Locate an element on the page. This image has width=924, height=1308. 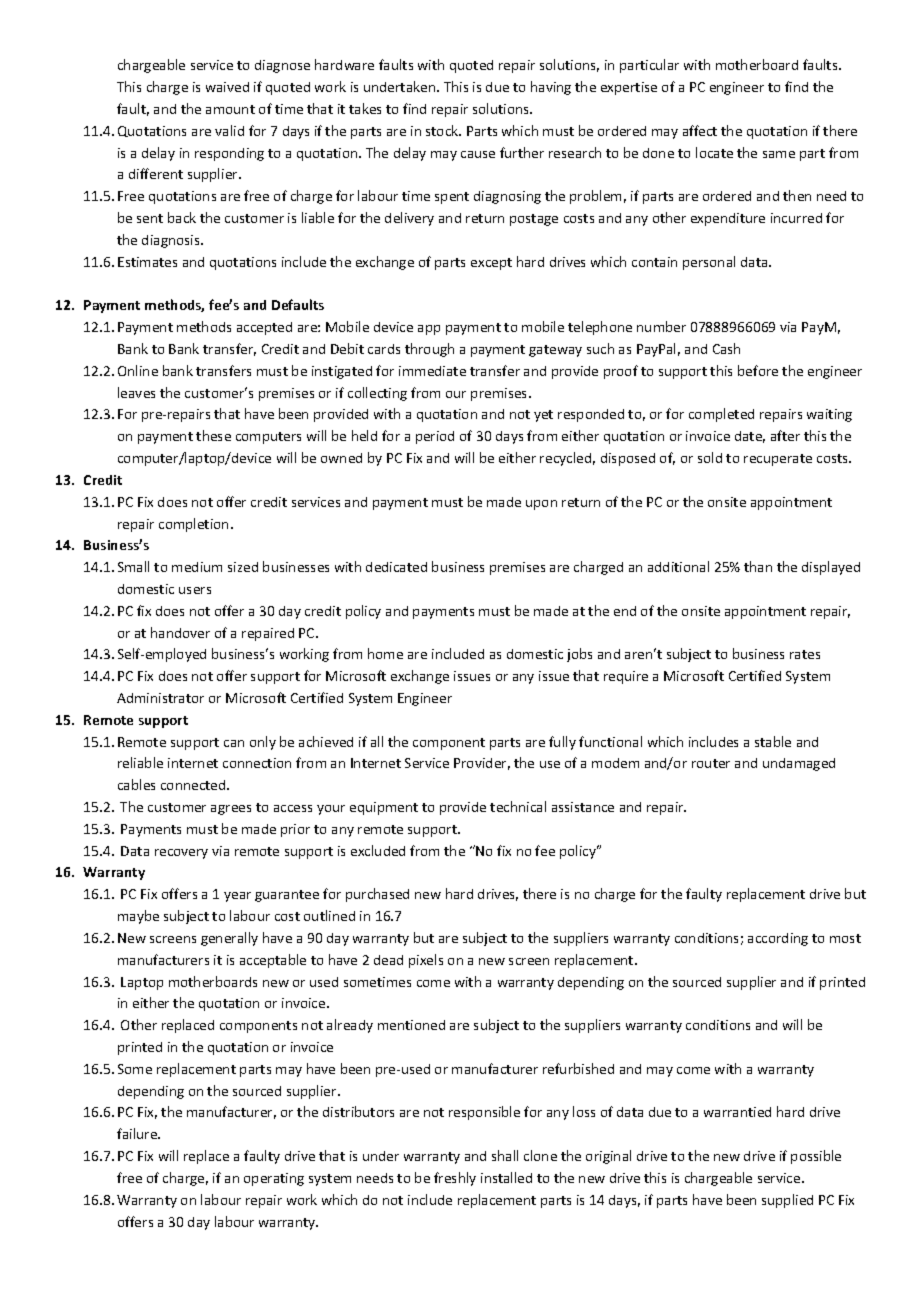
shall is located at coordinates (505, 1155).
